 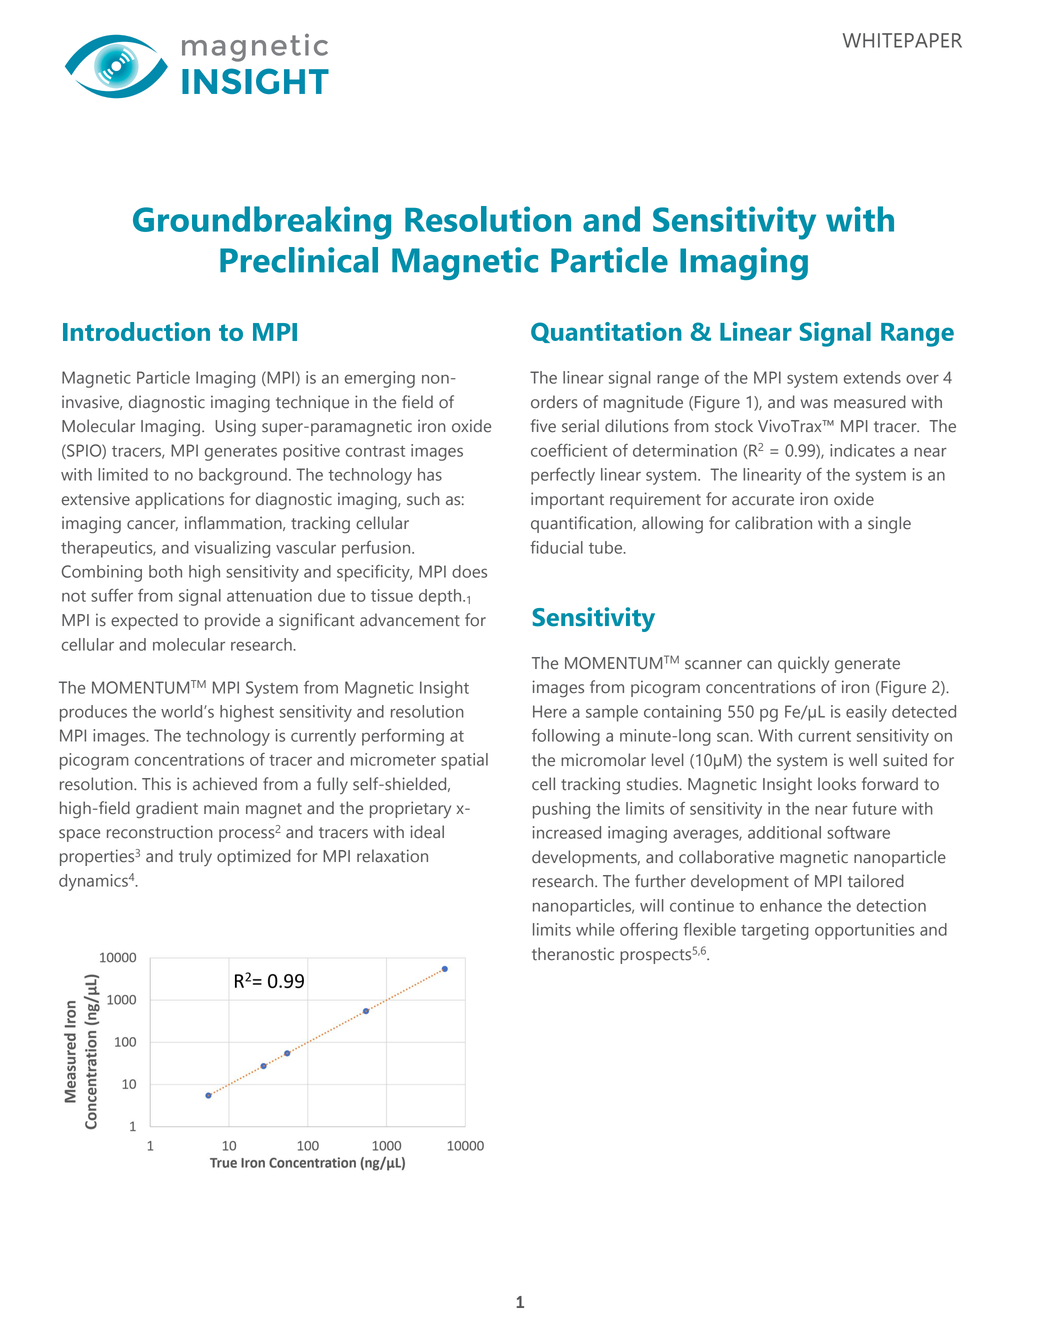 What do you see at coordinates (763, 500) in the document?
I see `accurate` at bounding box center [763, 500].
